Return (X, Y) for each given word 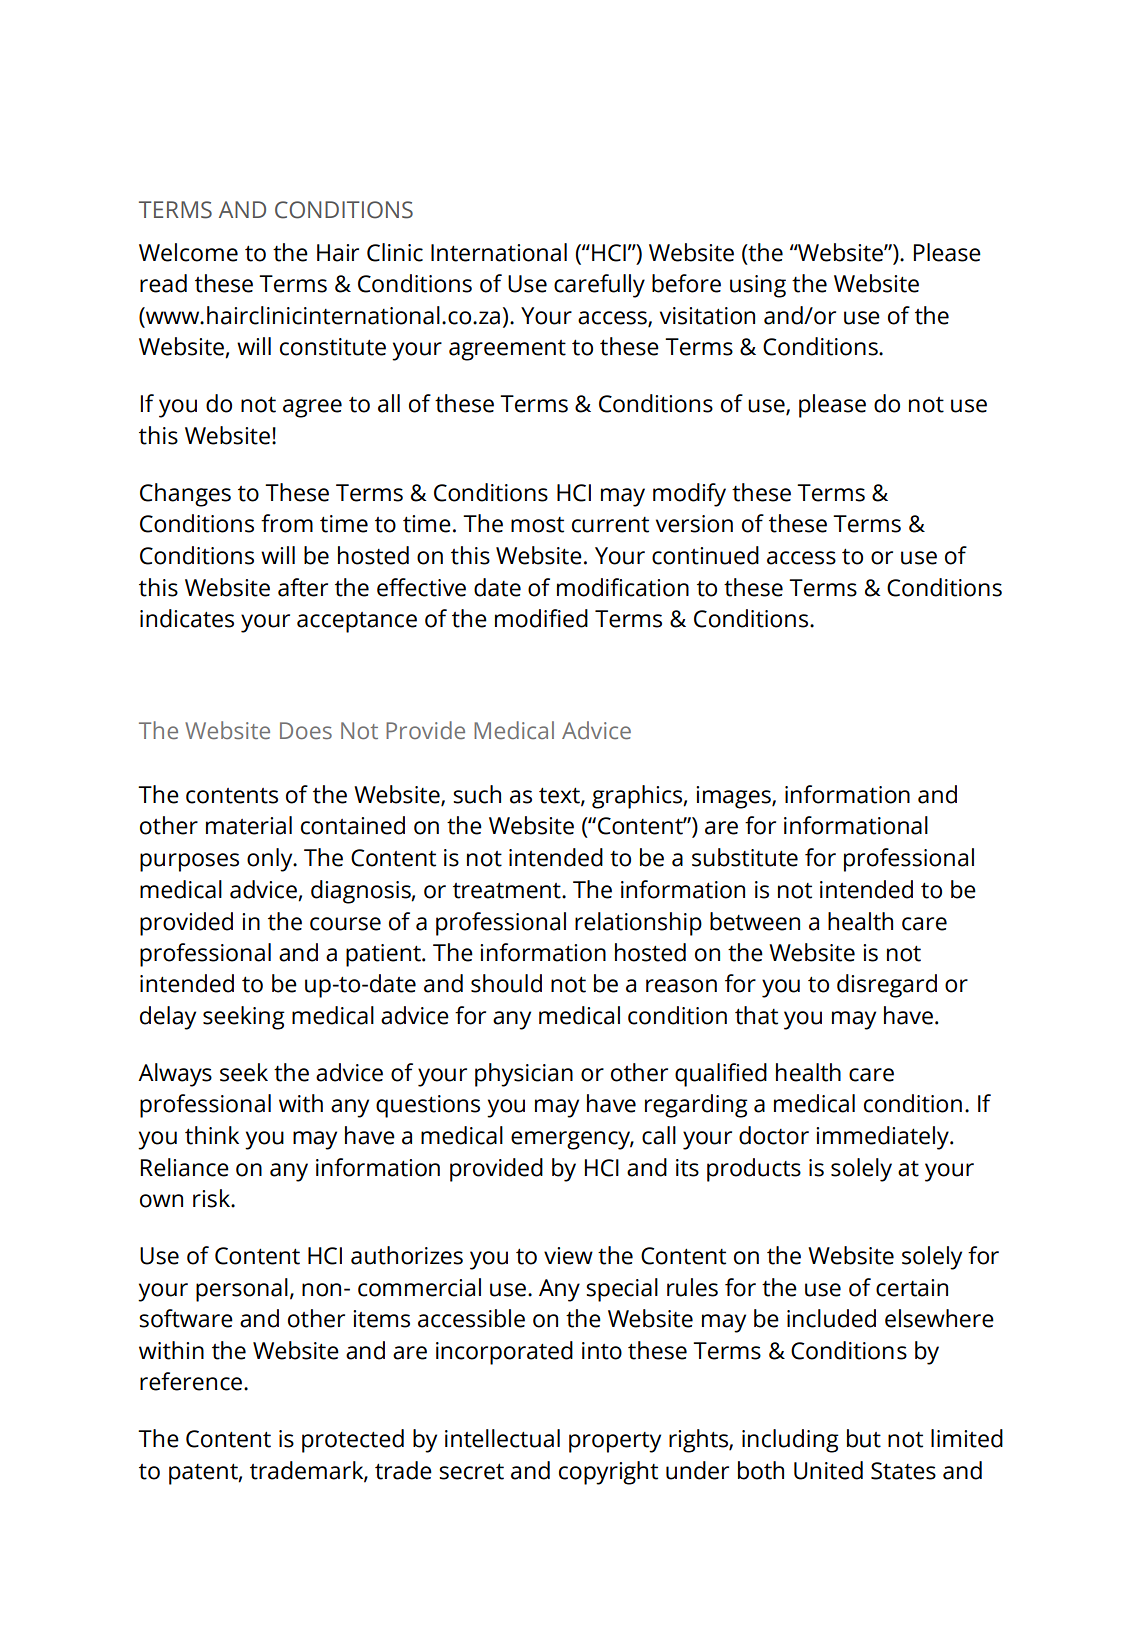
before (686, 283)
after (303, 587)
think (212, 1135)
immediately (883, 1138)
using (758, 286)
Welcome (188, 252)
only (271, 860)
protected (353, 1441)
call (659, 1135)
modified (541, 618)
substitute (745, 857)
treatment (508, 891)
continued (705, 555)
